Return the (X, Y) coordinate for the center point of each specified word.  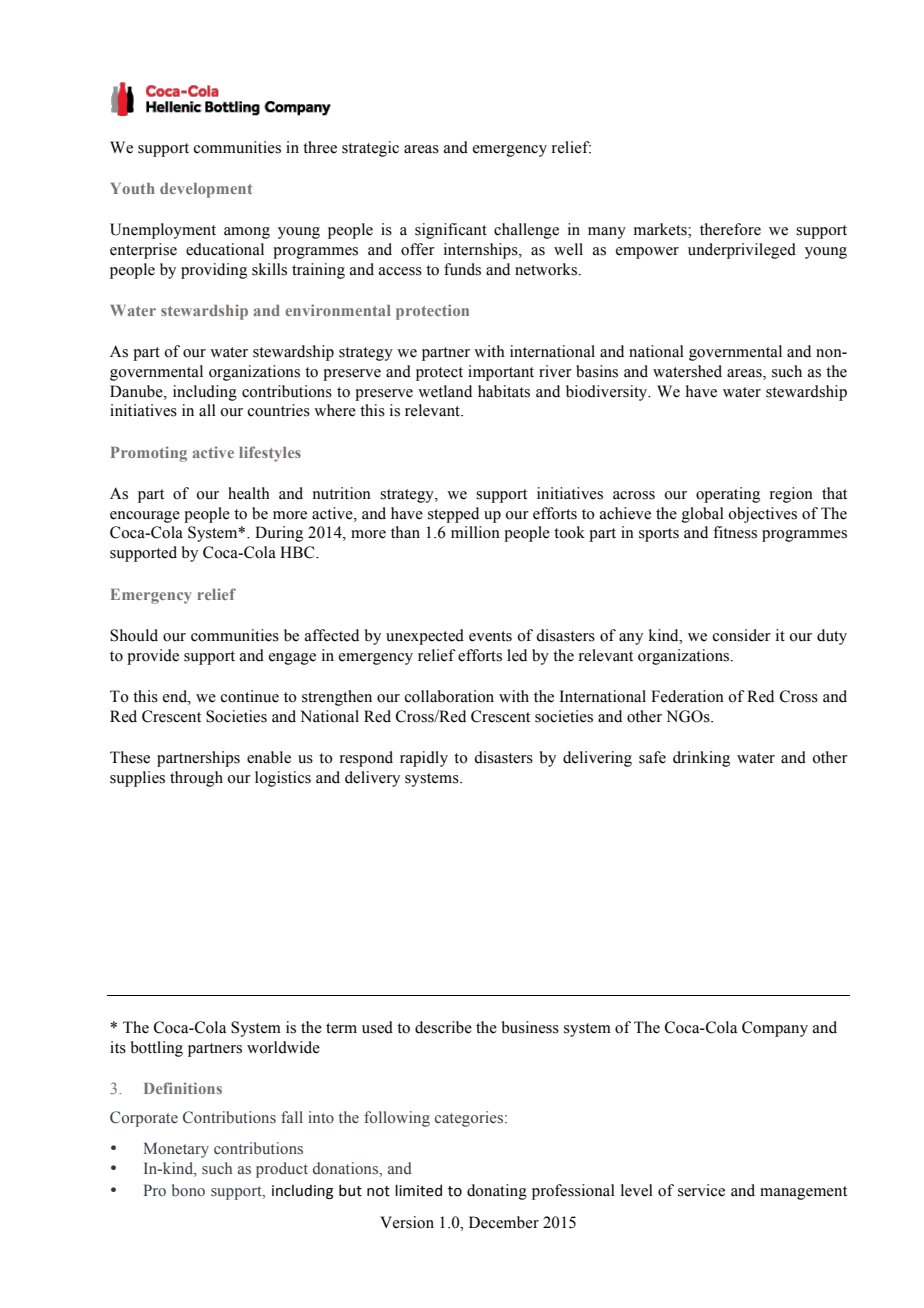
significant (451, 231)
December (504, 1222)
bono (188, 1190)
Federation (687, 696)
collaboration (449, 696)
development (206, 190)
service (701, 1190)
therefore (730, 229)
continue (250, 696)
